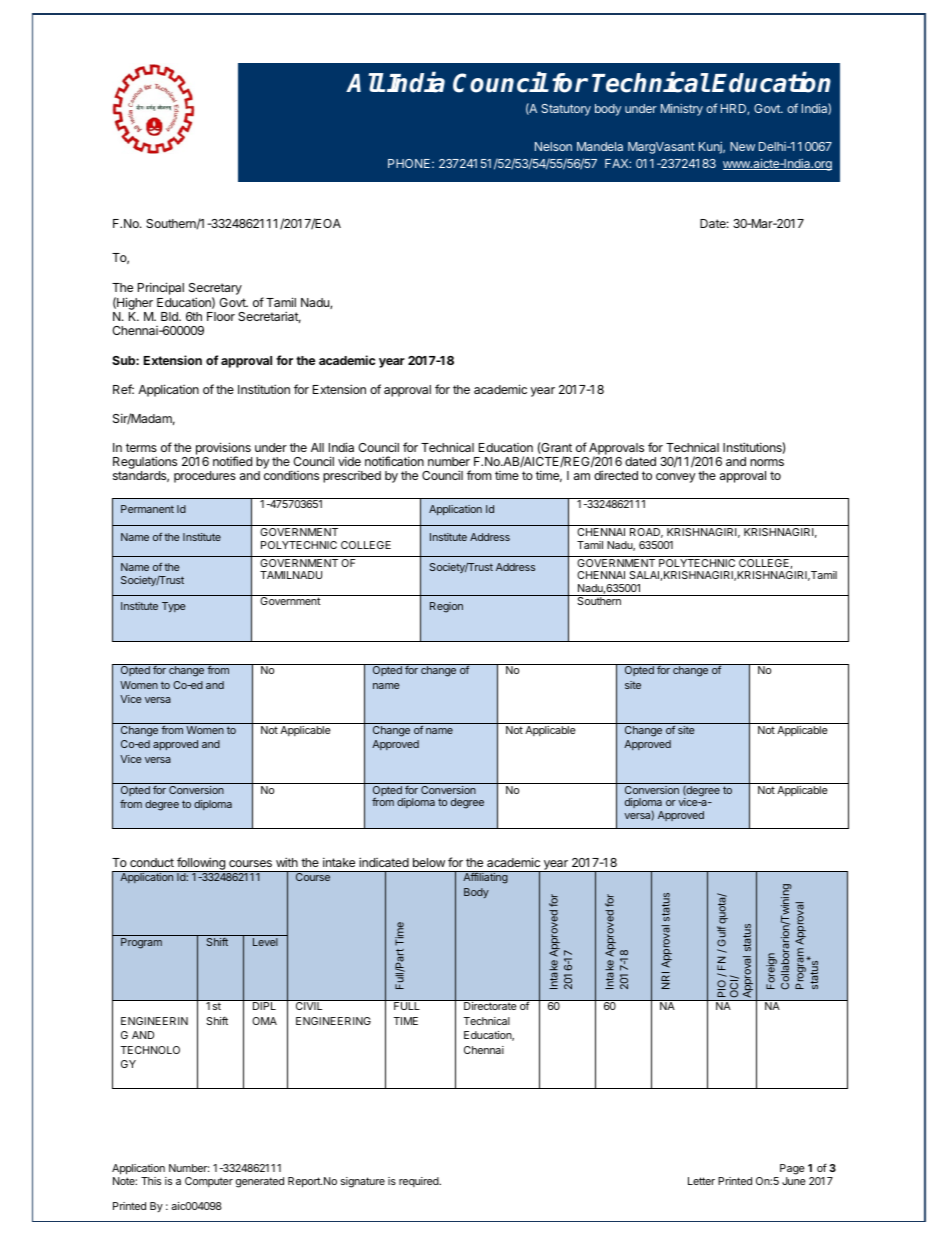 This screenshot has width=952, height=1233. What do you see at coordinates (429, 862) in the screenshot?
I see `below` at bounding box center [429, 862].
